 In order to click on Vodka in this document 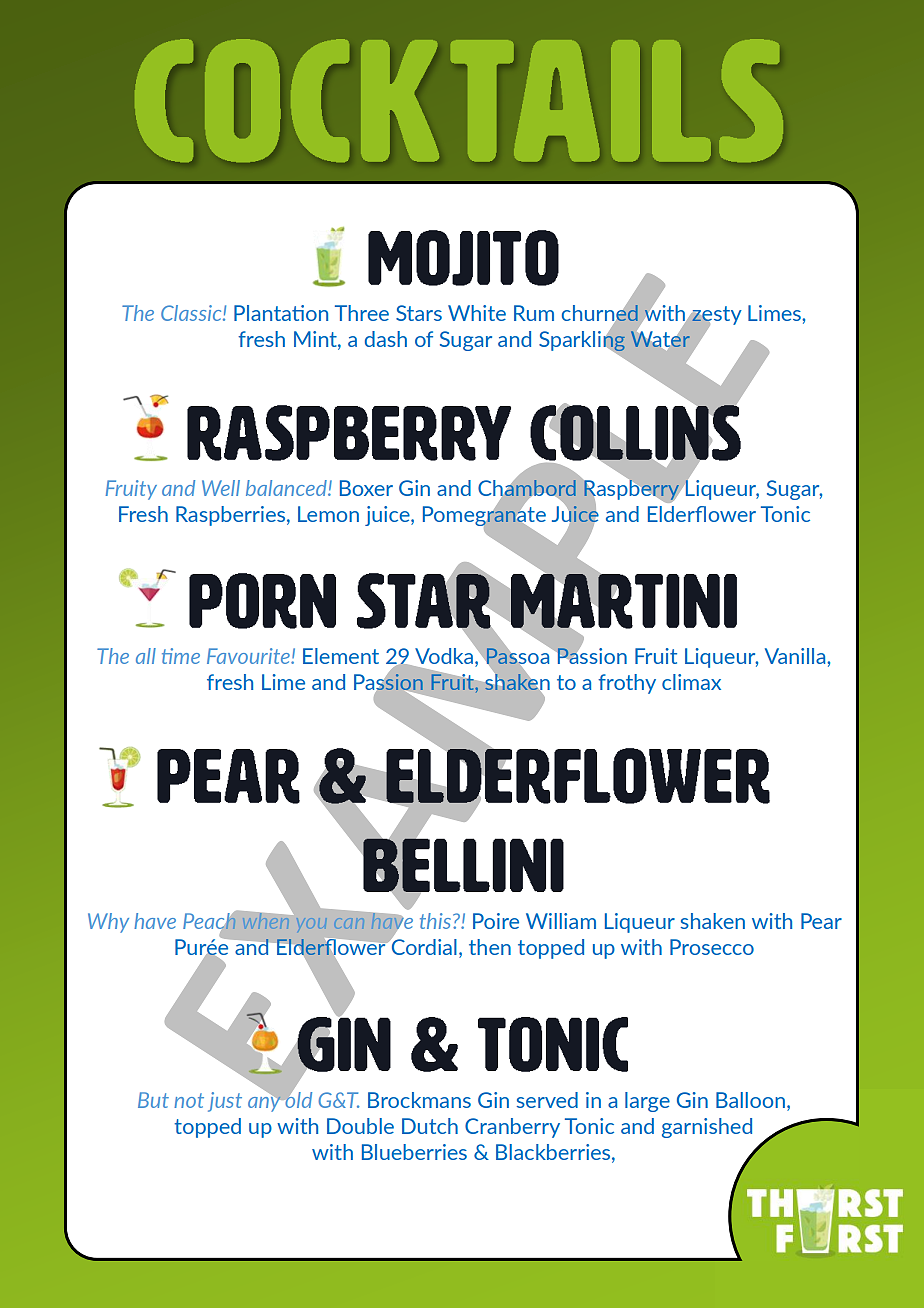, I will do `click(444, 656)`.
